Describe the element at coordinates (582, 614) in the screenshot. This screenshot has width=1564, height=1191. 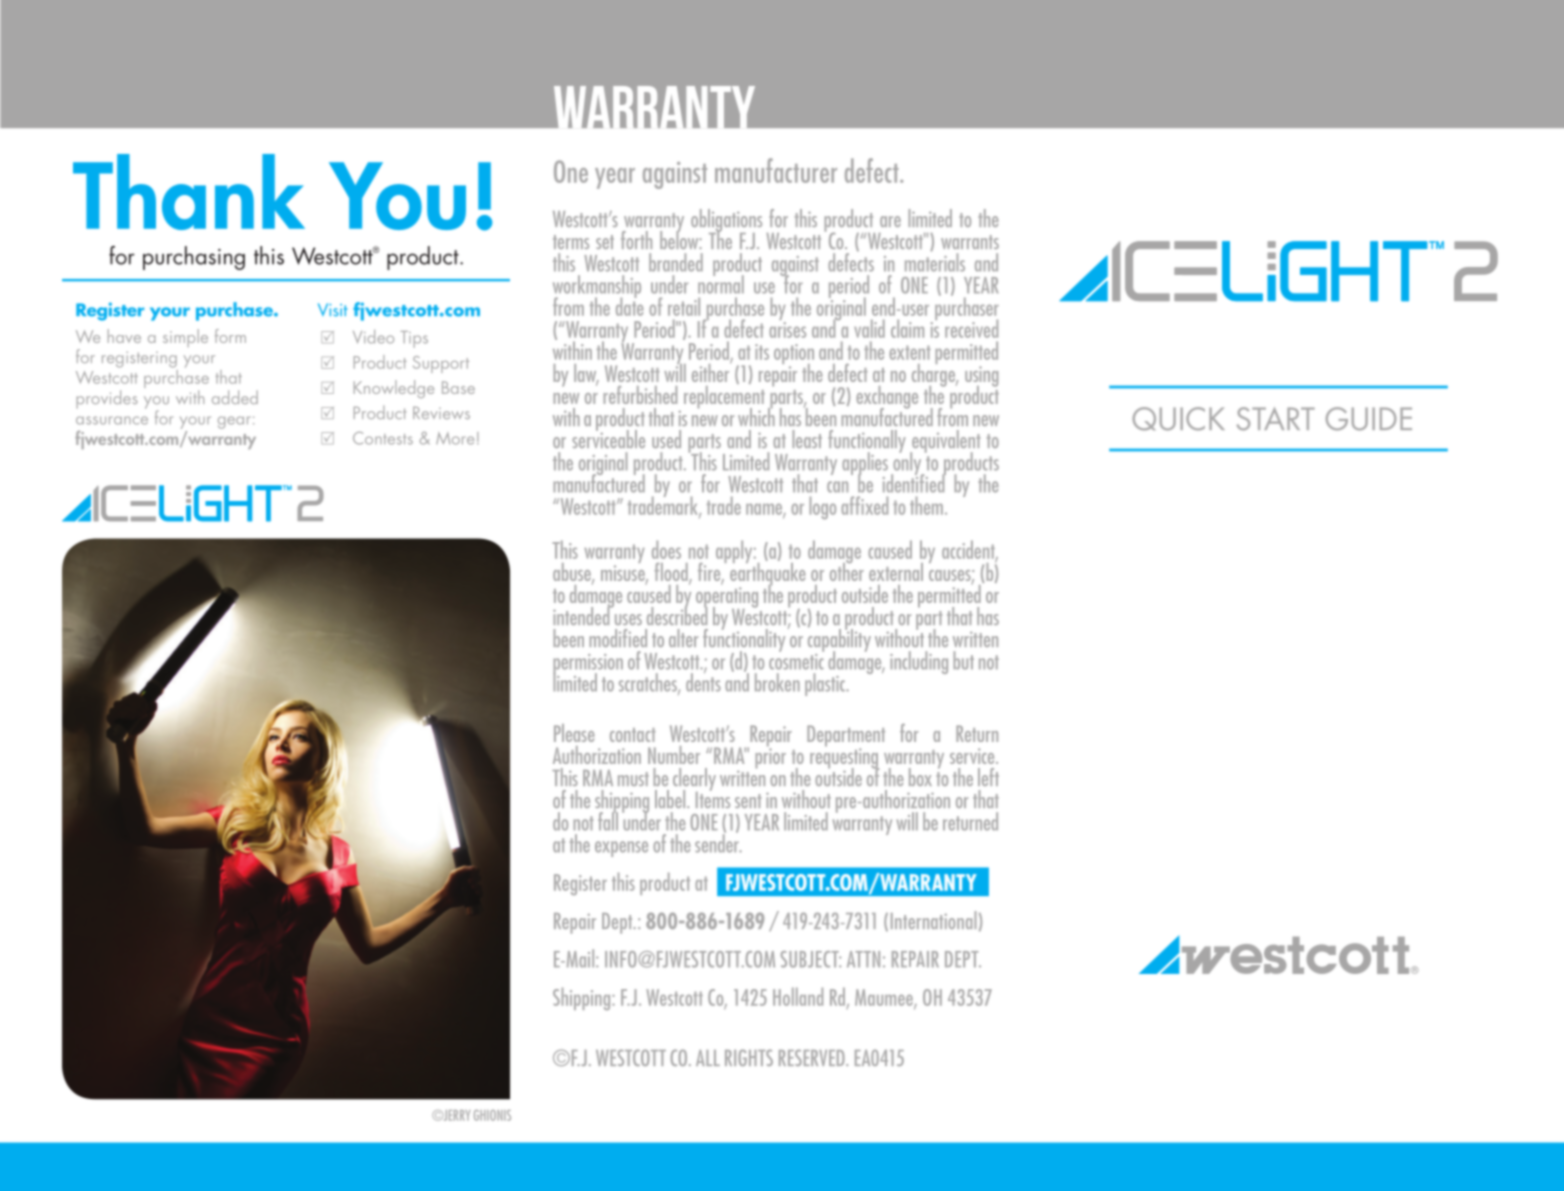
I see `intended` at that location.
